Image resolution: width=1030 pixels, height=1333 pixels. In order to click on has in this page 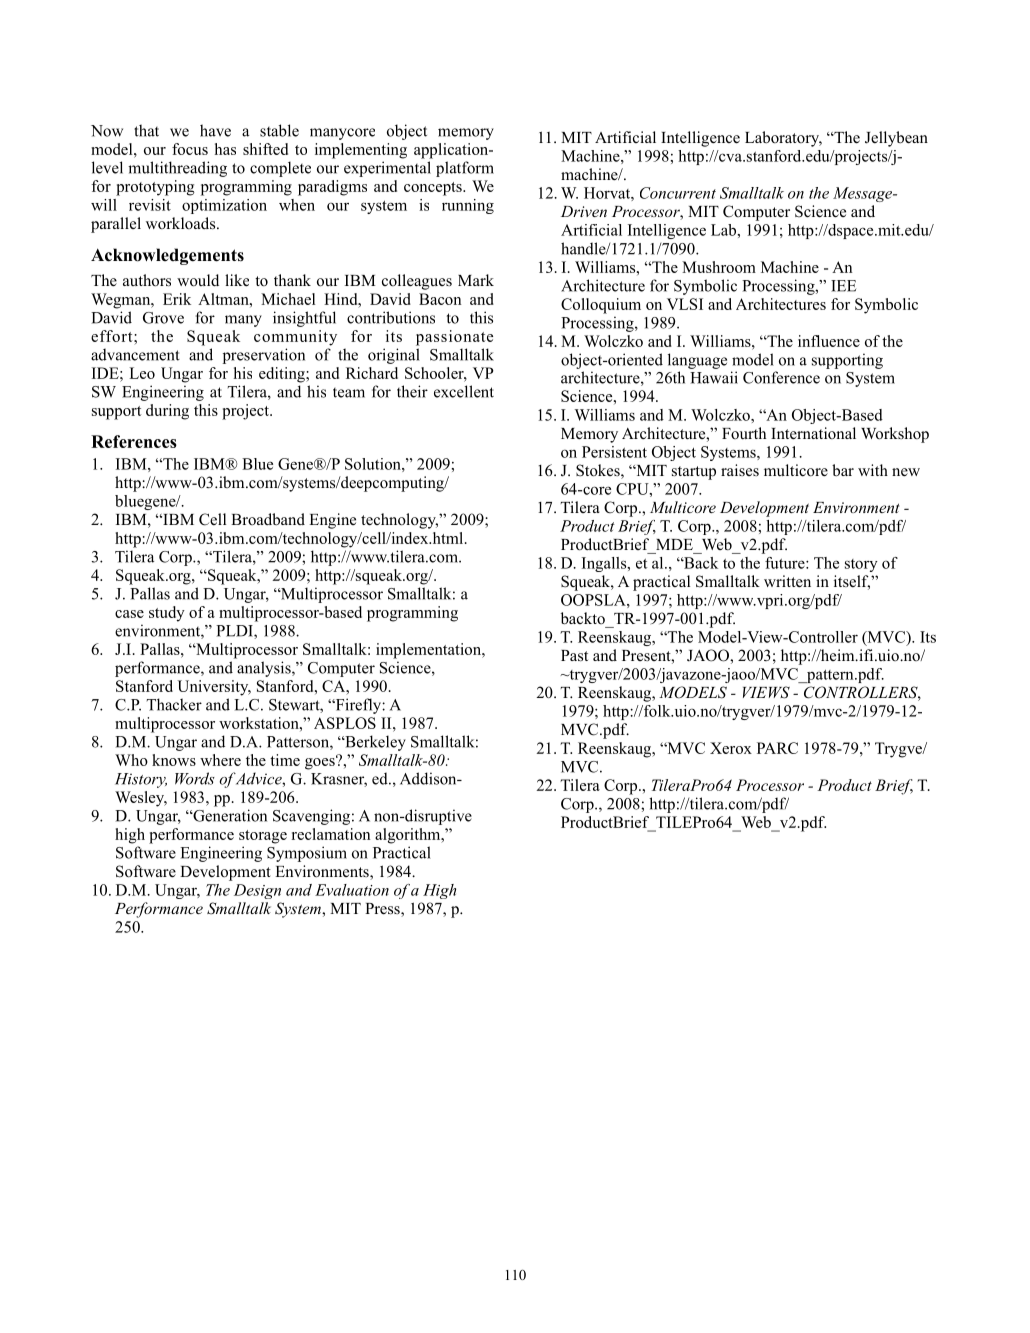, I will do `click(225, 149)`.
